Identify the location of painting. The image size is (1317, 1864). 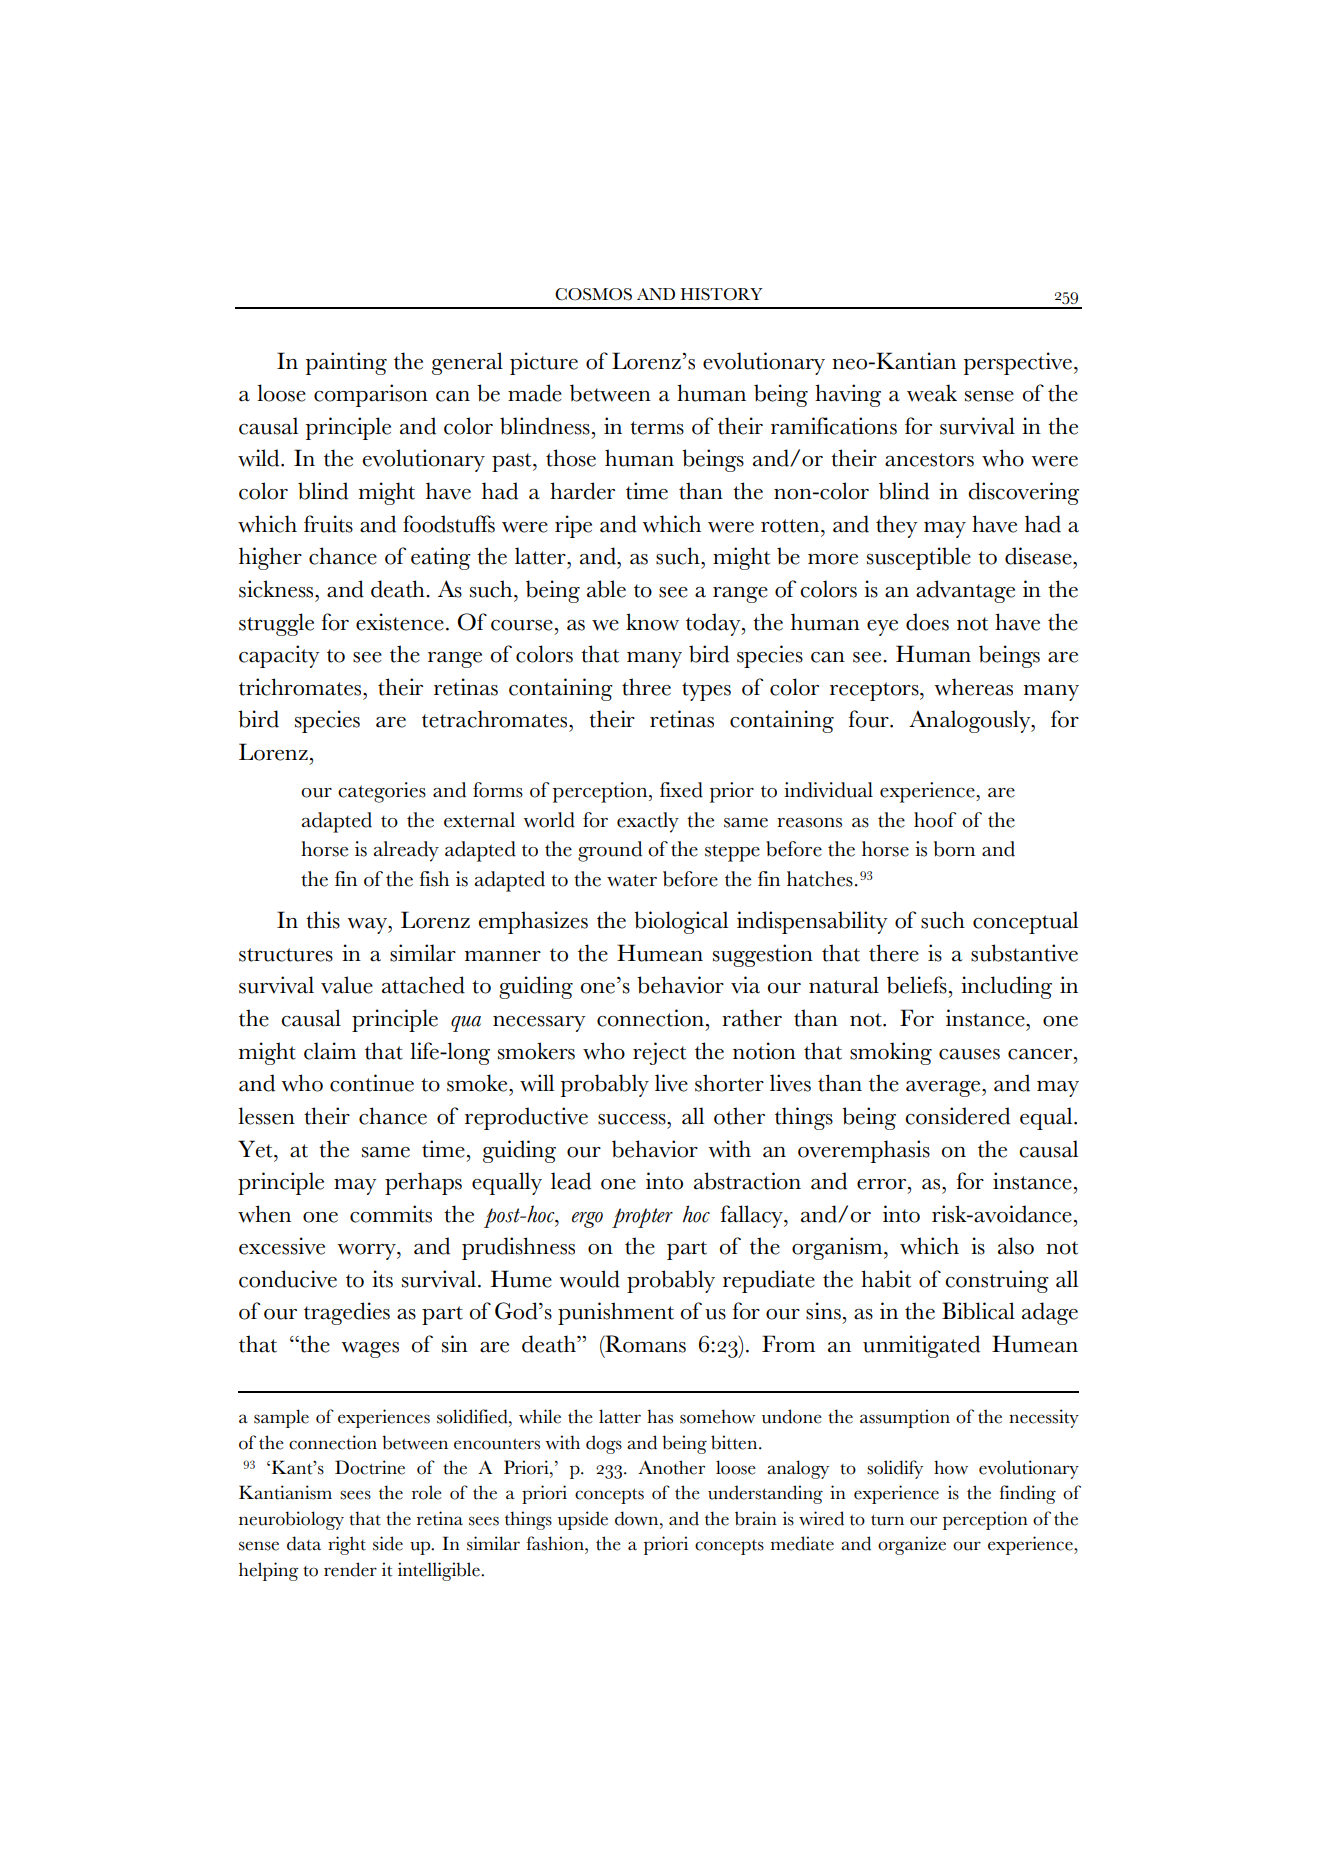
(346, 363).
